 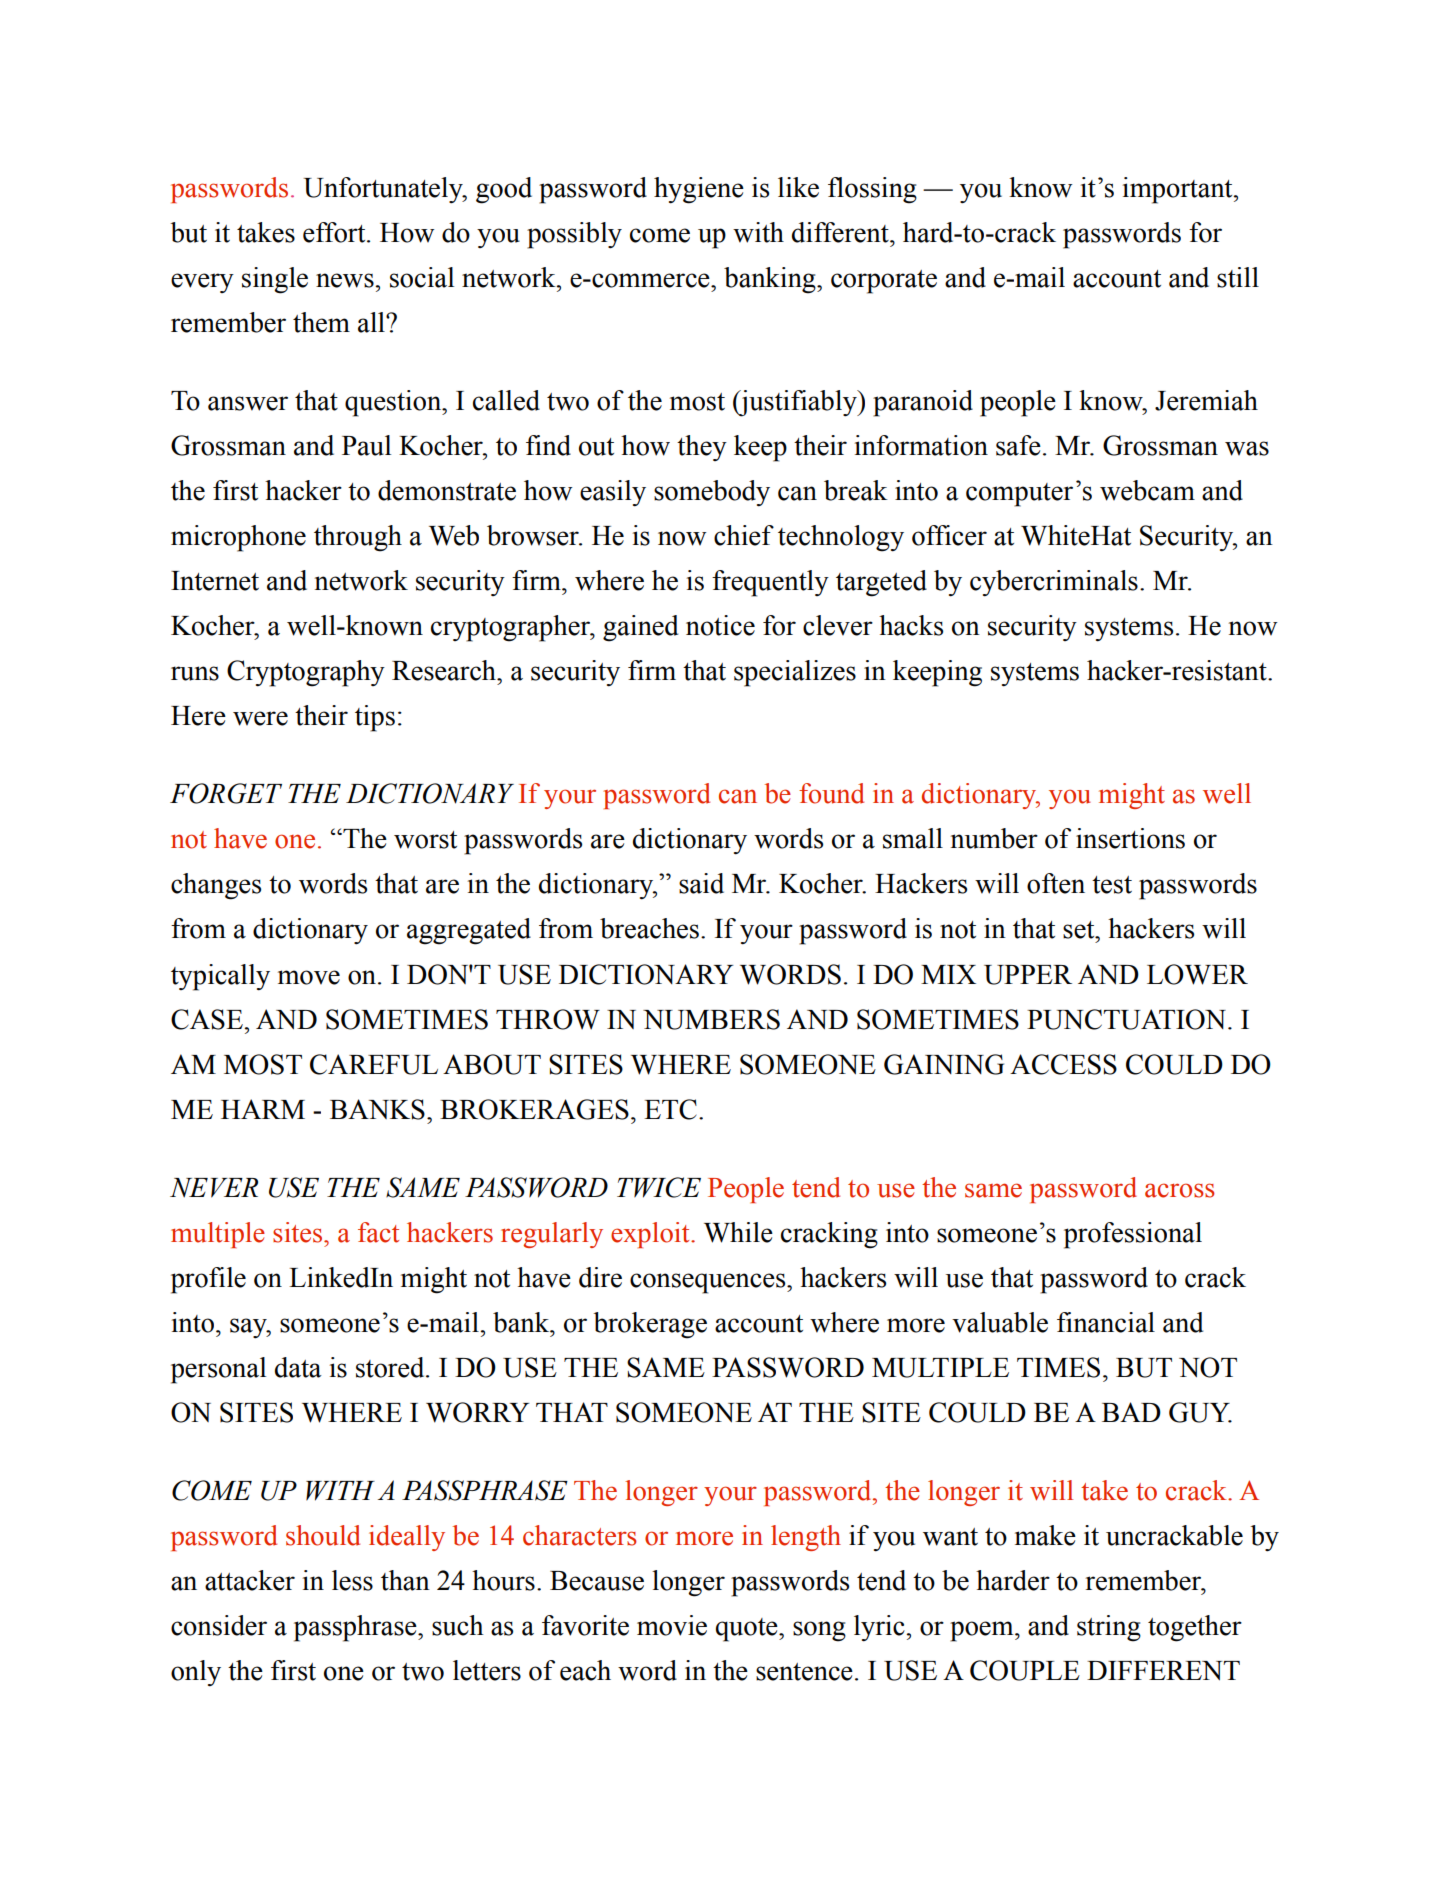 I want to click on effort, so click(x=335, y=232).
